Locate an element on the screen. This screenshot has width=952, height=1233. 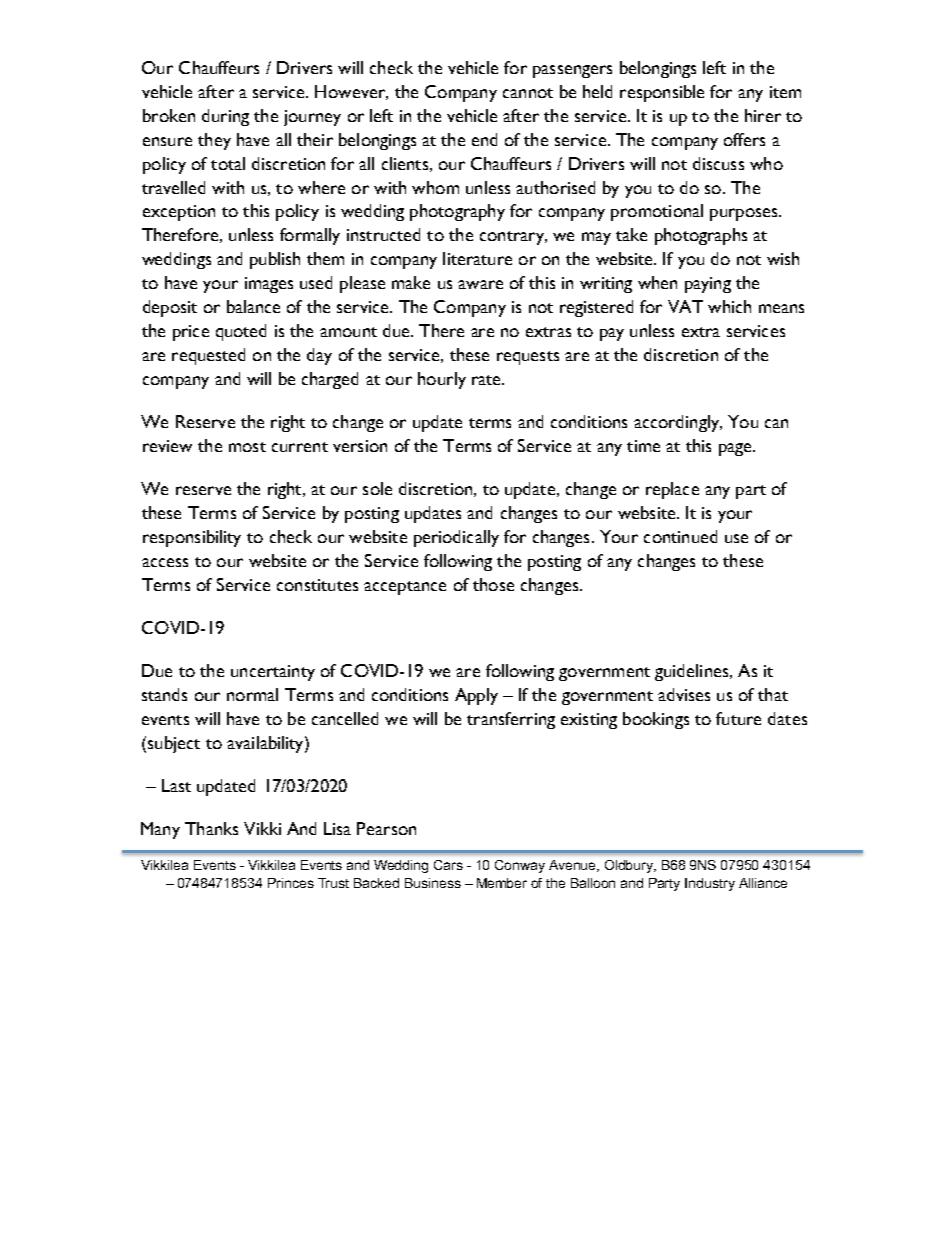
Thanks is located at coordinates (211, 828).
